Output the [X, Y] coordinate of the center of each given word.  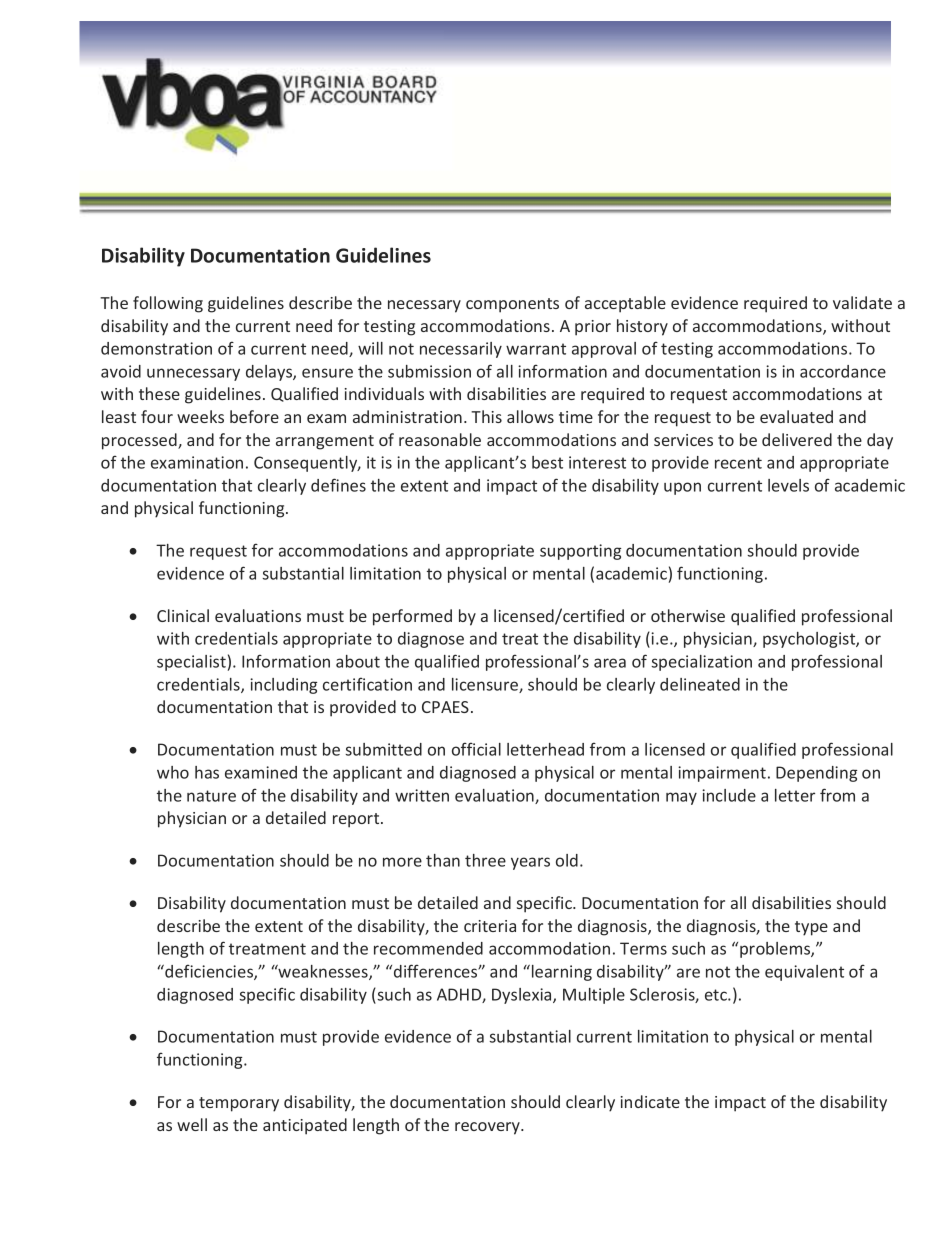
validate [862, 302]
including [283, 686]
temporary [239, 1104]
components [512, 305]
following [168, 304]
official [476, 749]
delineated [700, 684]
